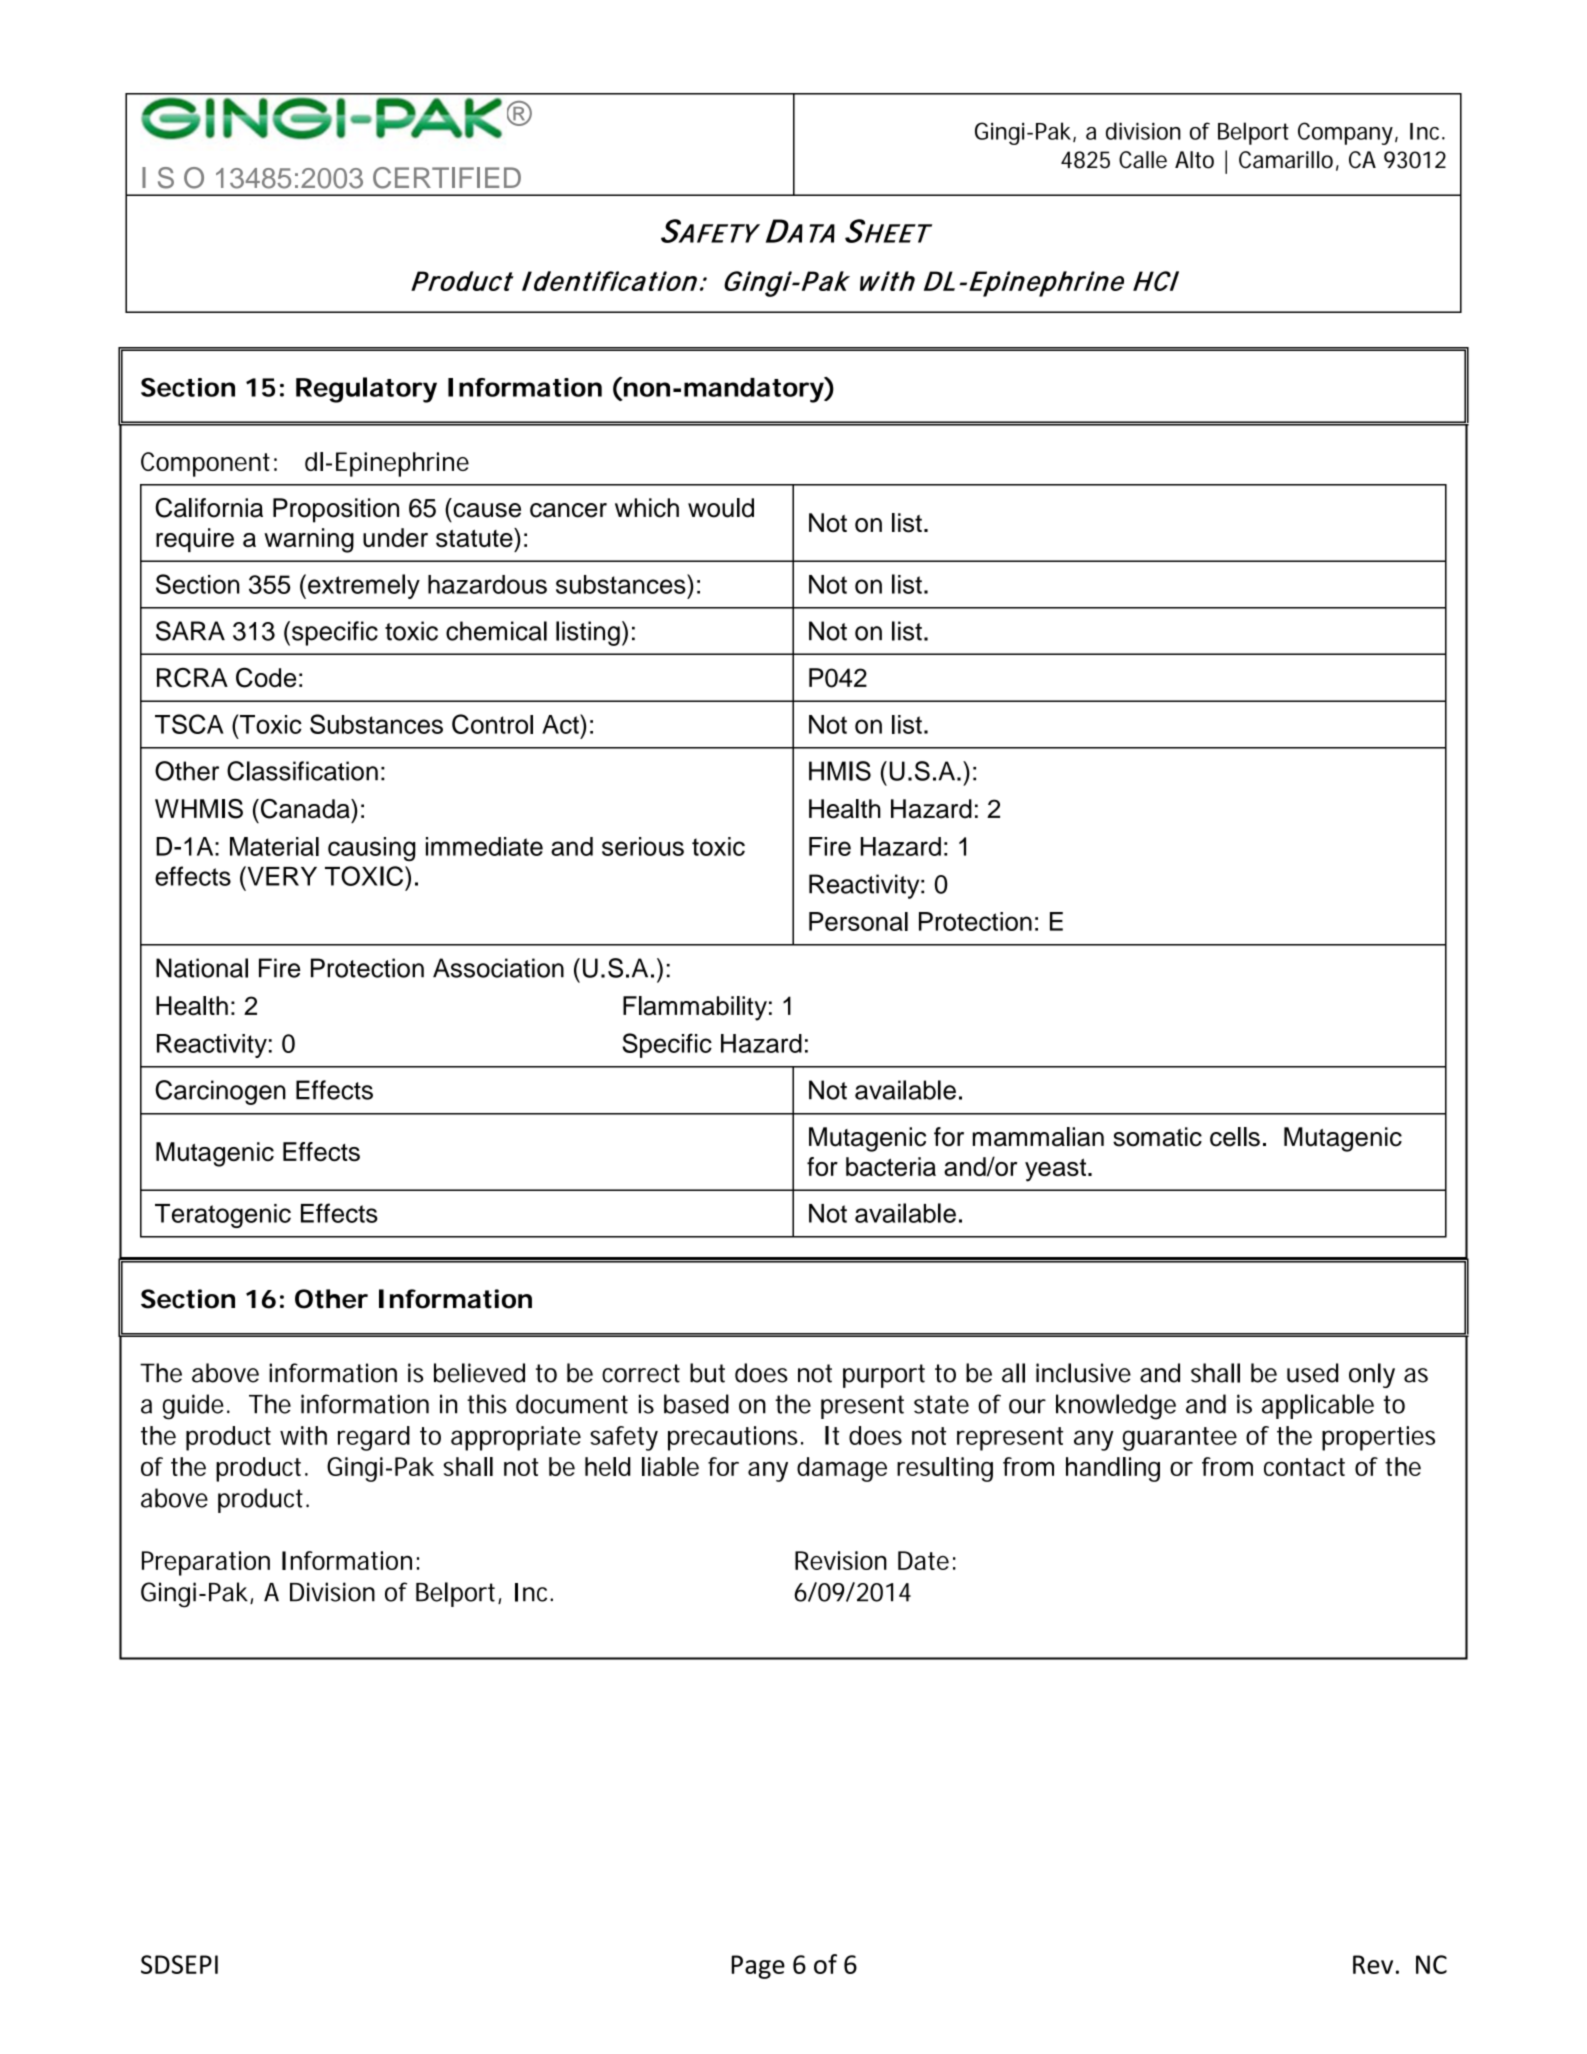 The image size is (1587, 2054). Describe the element at coordinates (1143, 160) in the document. I see `Calle` at that location.
